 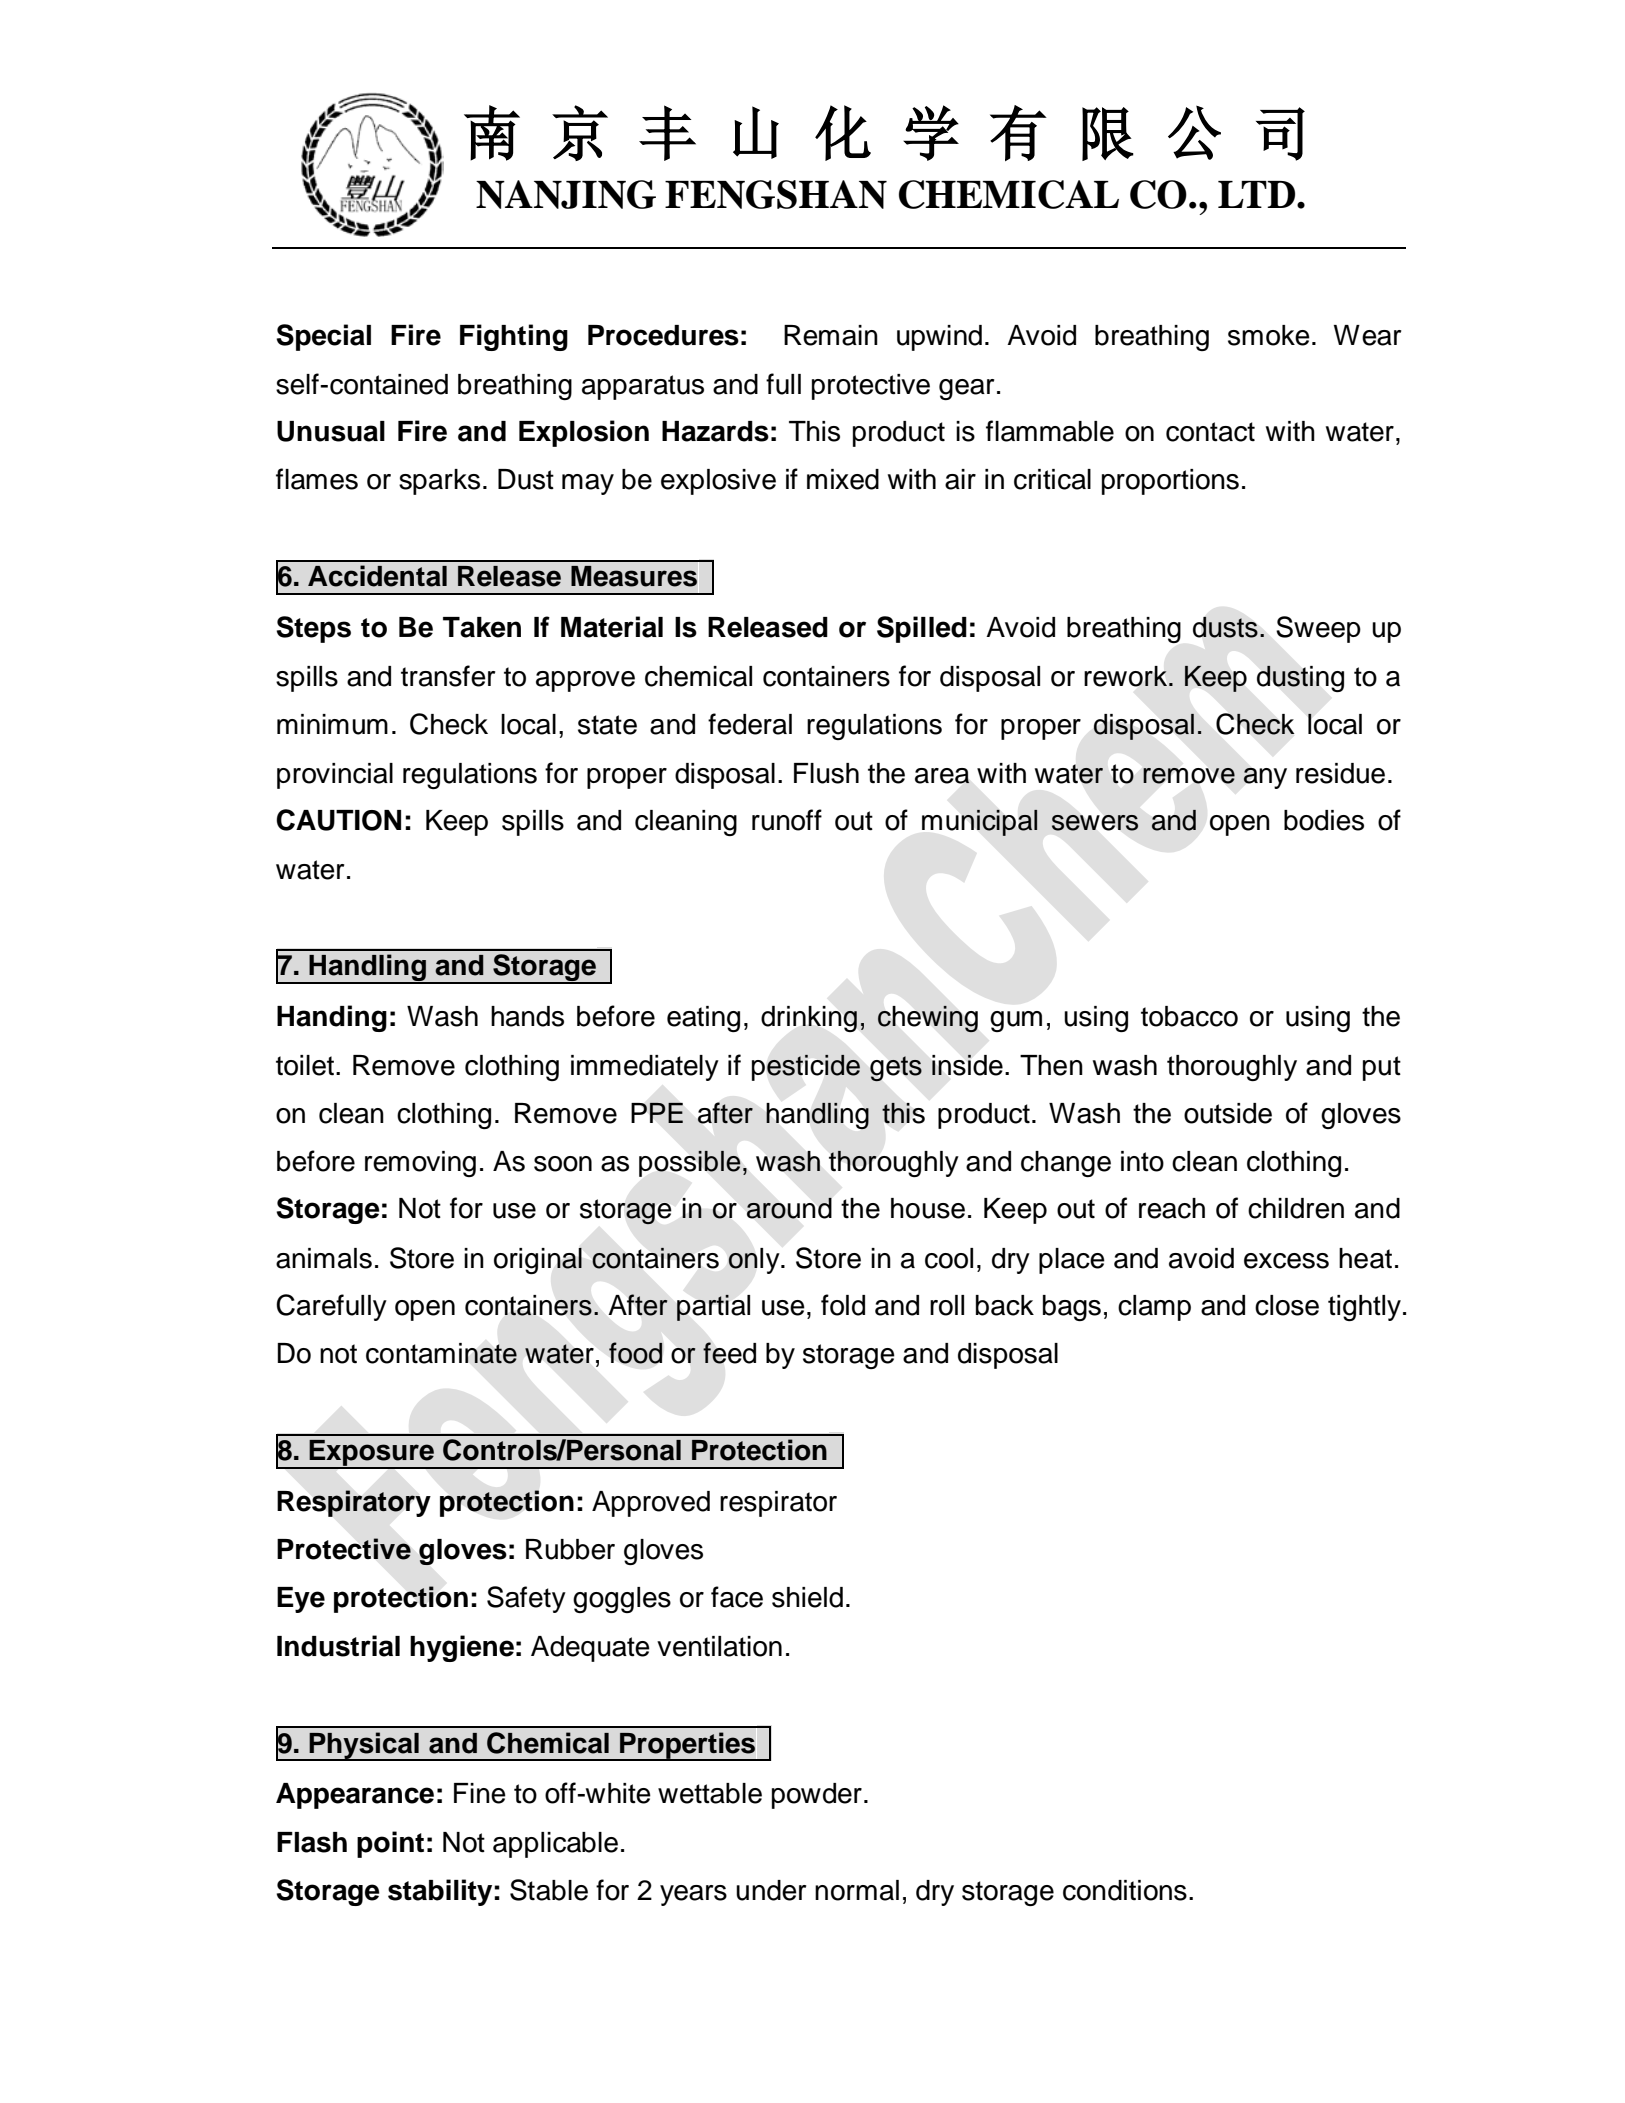 What do you see at coordinates (826, 773) in the screenshot?
I see `Flush` at bounding box center [826, 773].
